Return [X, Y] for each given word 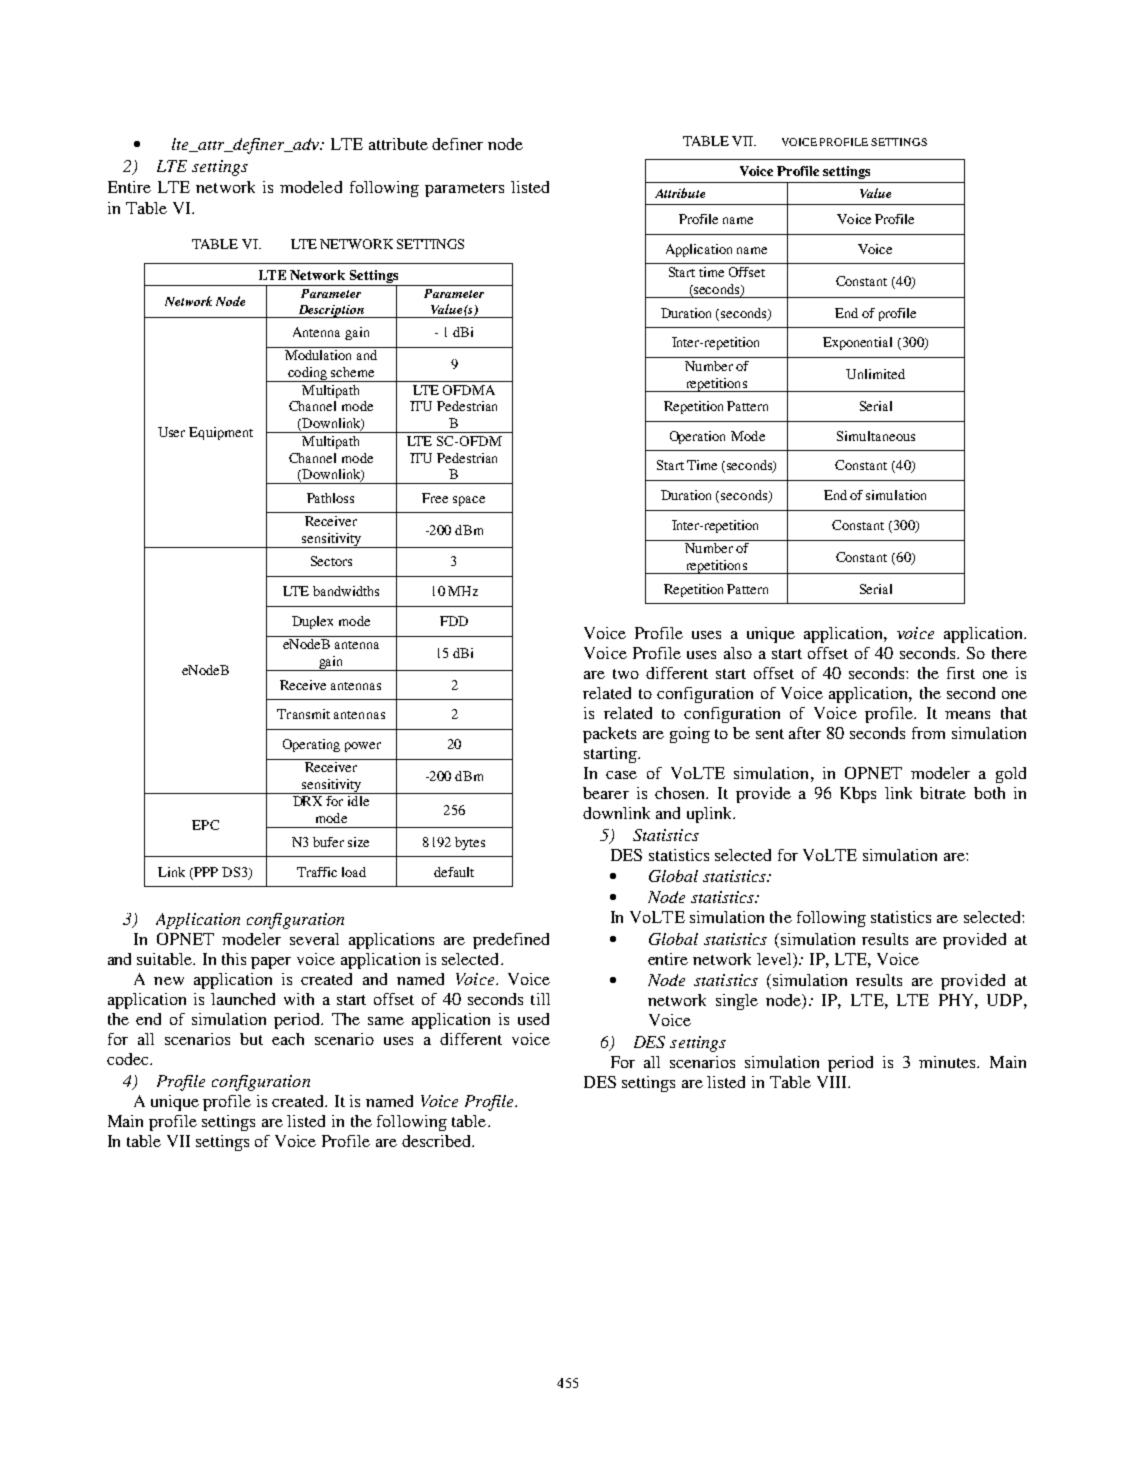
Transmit [303, 714]
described [437, 1141]
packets [609, 735]
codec [129, 1059]
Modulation [318, 355]
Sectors [331, 561]
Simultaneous [876, 436]
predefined [511, 941]
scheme [352, 372]
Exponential [857, 343]
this [234, 959]
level [775, 959]
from [928, 733]
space [469, 501]
